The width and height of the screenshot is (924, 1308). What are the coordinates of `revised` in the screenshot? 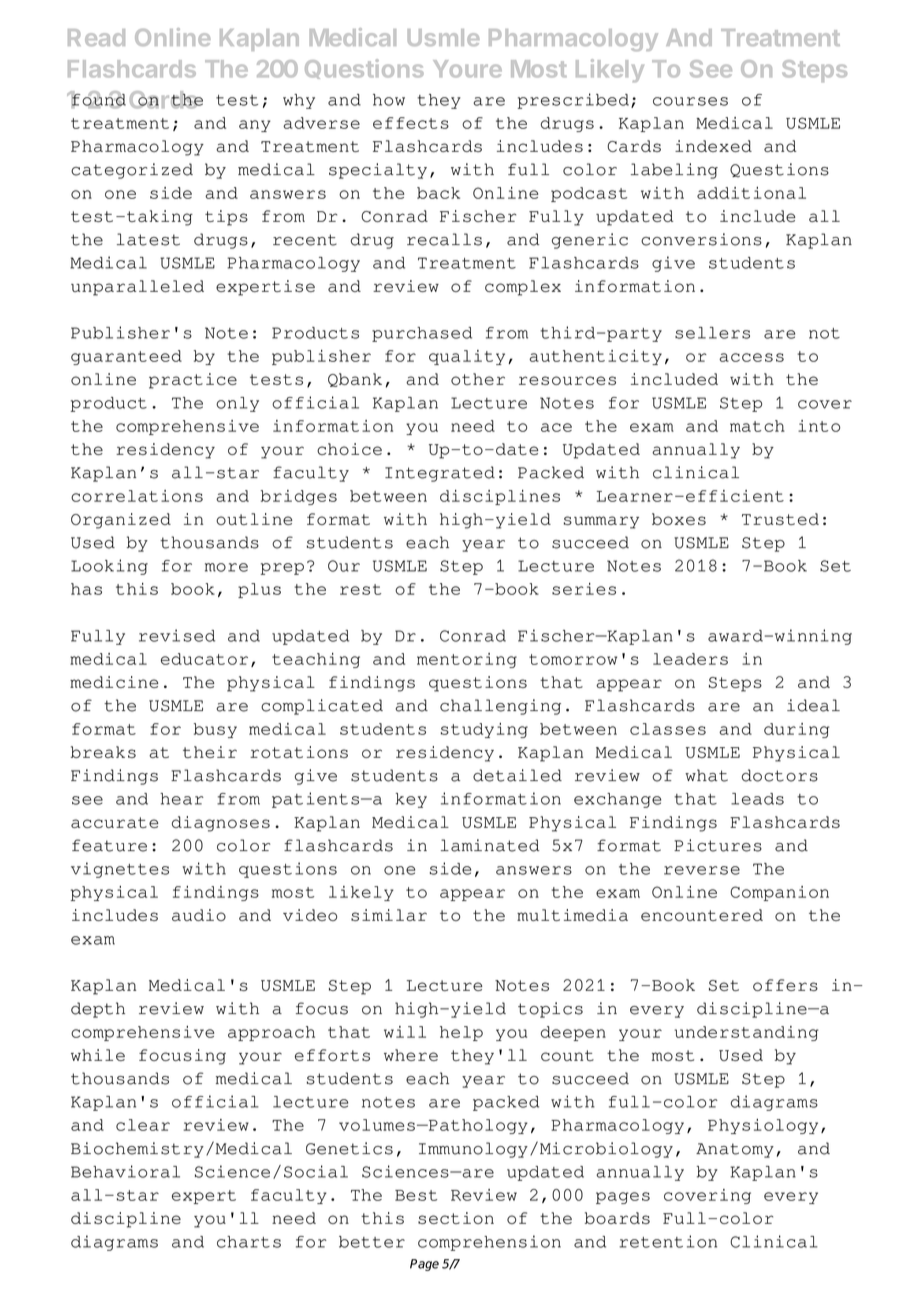 It's located at (177, 635).
